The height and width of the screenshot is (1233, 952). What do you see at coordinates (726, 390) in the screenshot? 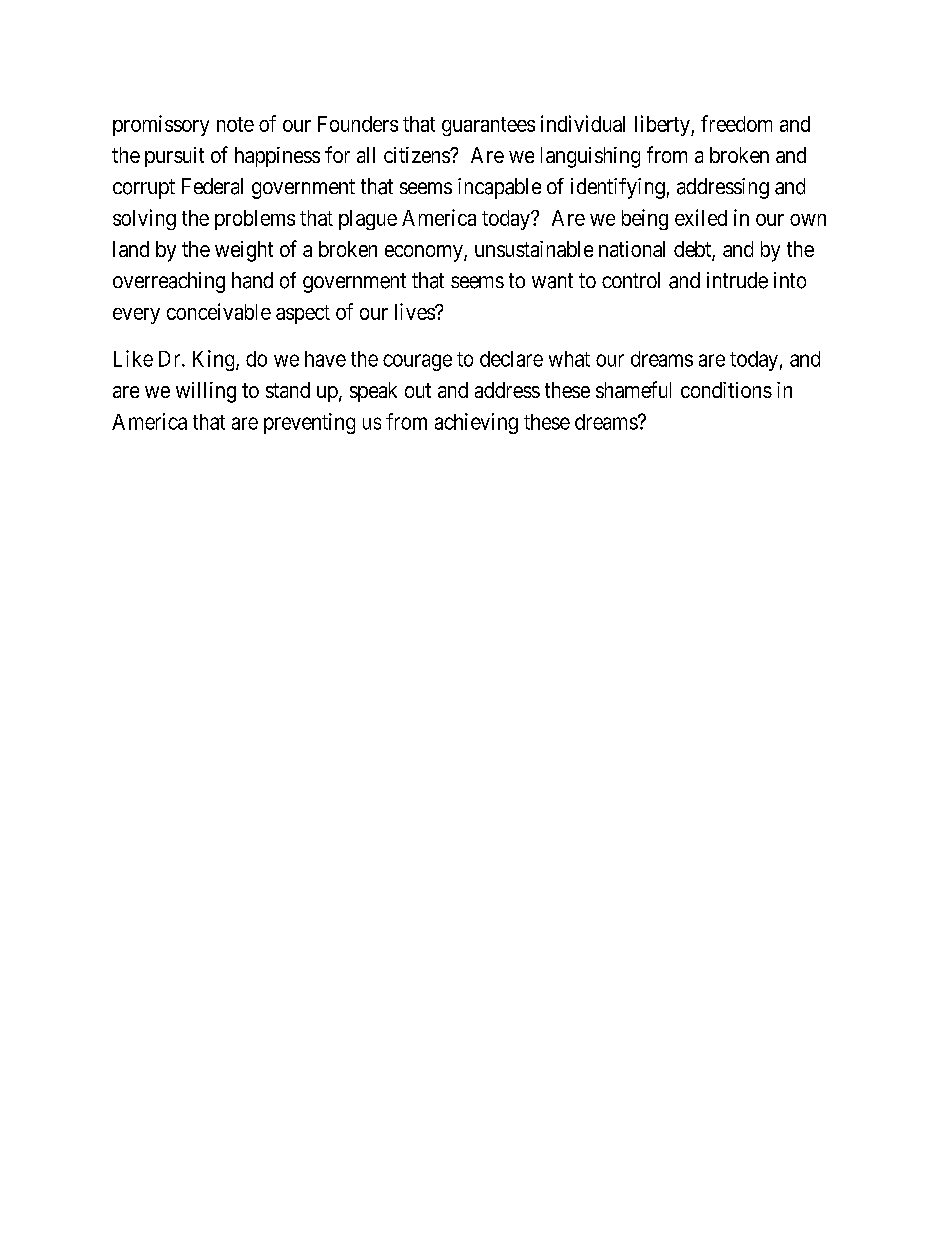
I see `conditions` at bounding box center [726, 390].
